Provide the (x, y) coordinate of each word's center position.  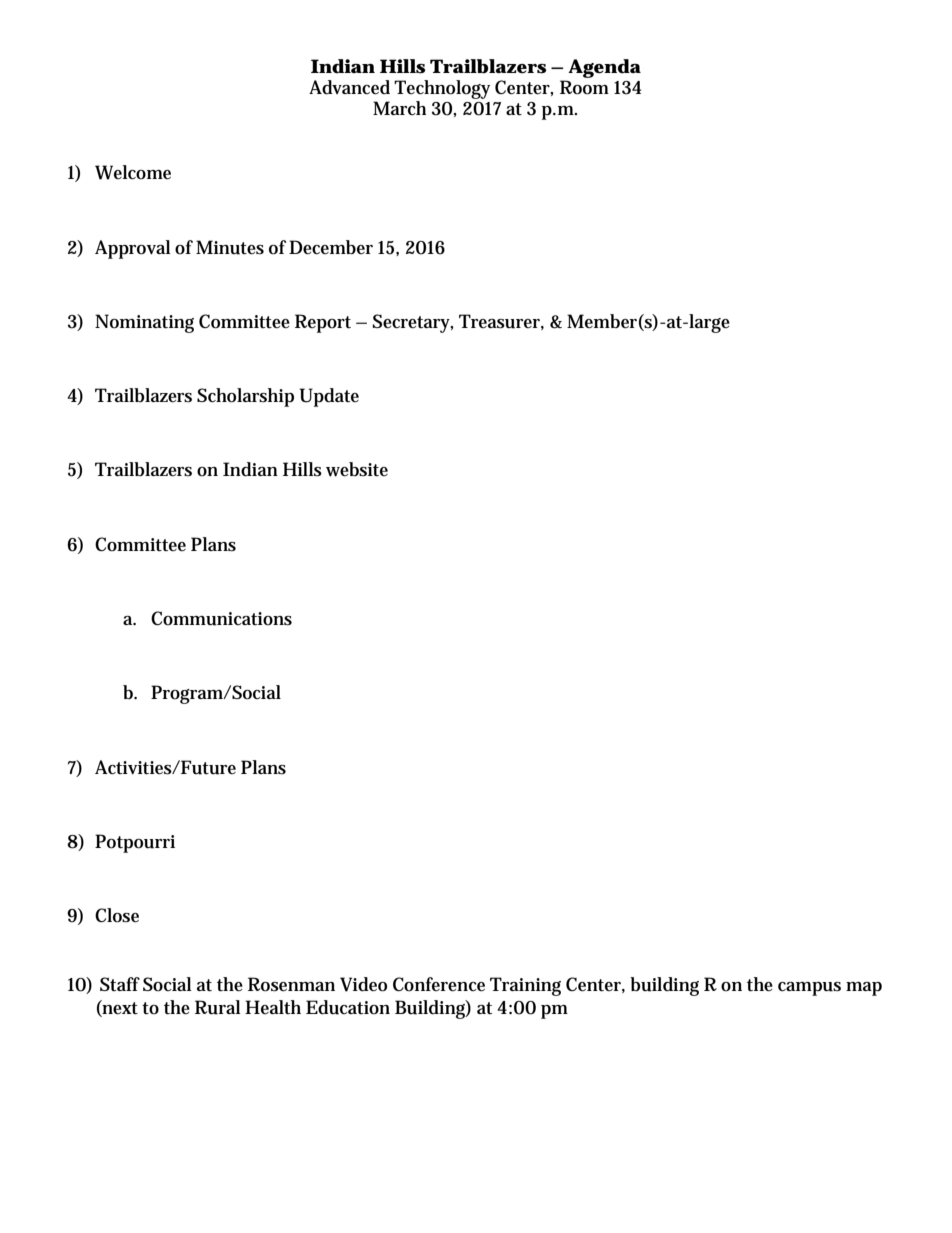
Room (584, 87)
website (357, 469)
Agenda (604, 68)
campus (809, 989)
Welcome (133, 172)
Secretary (413, 323)
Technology (442, 91)
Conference (439, 984)
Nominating (144, 323)
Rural (218, 1007)
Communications (221, 618)
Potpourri (135, 843)
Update (329, 397)
